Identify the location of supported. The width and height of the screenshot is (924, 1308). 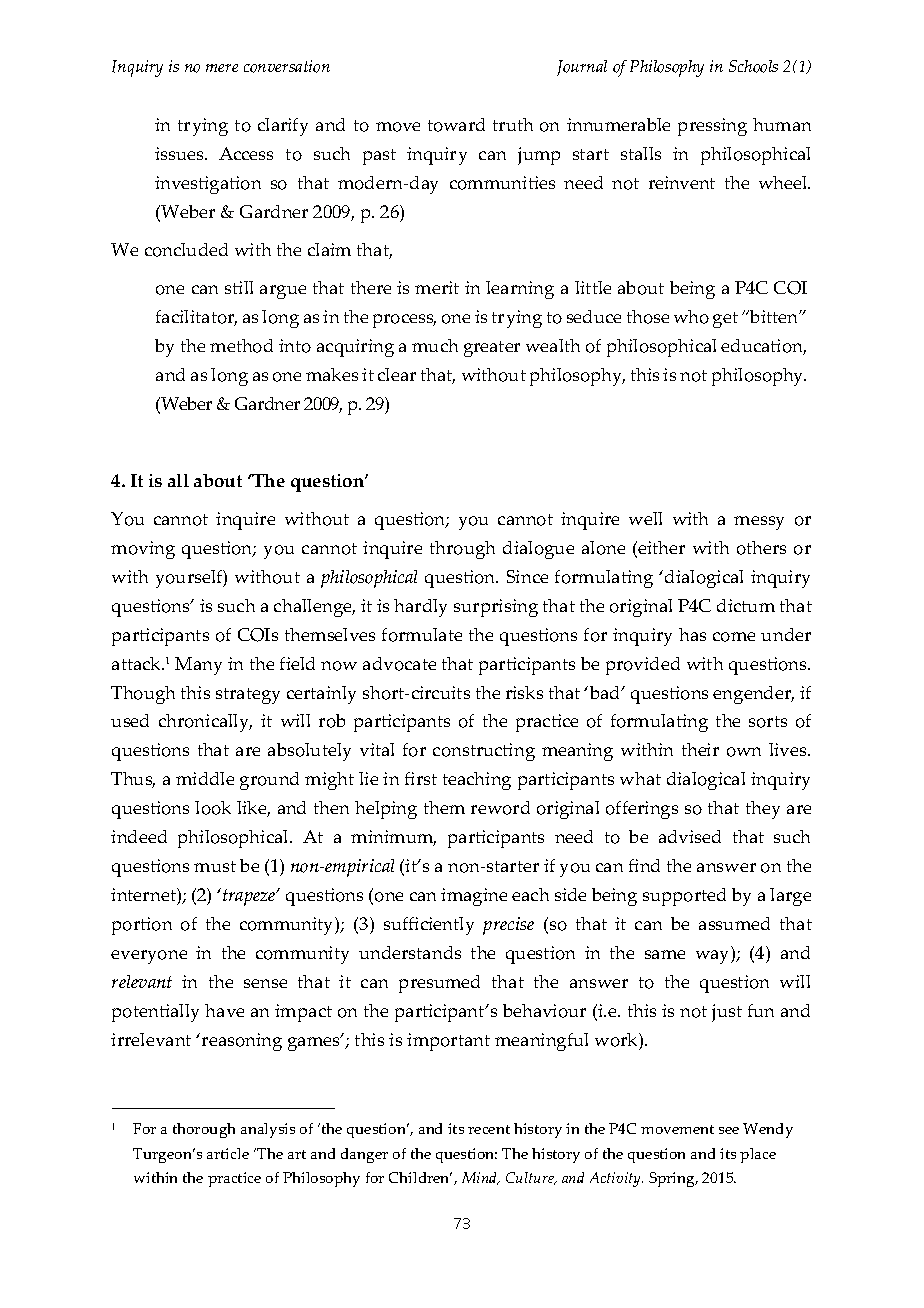
(684, 897).
